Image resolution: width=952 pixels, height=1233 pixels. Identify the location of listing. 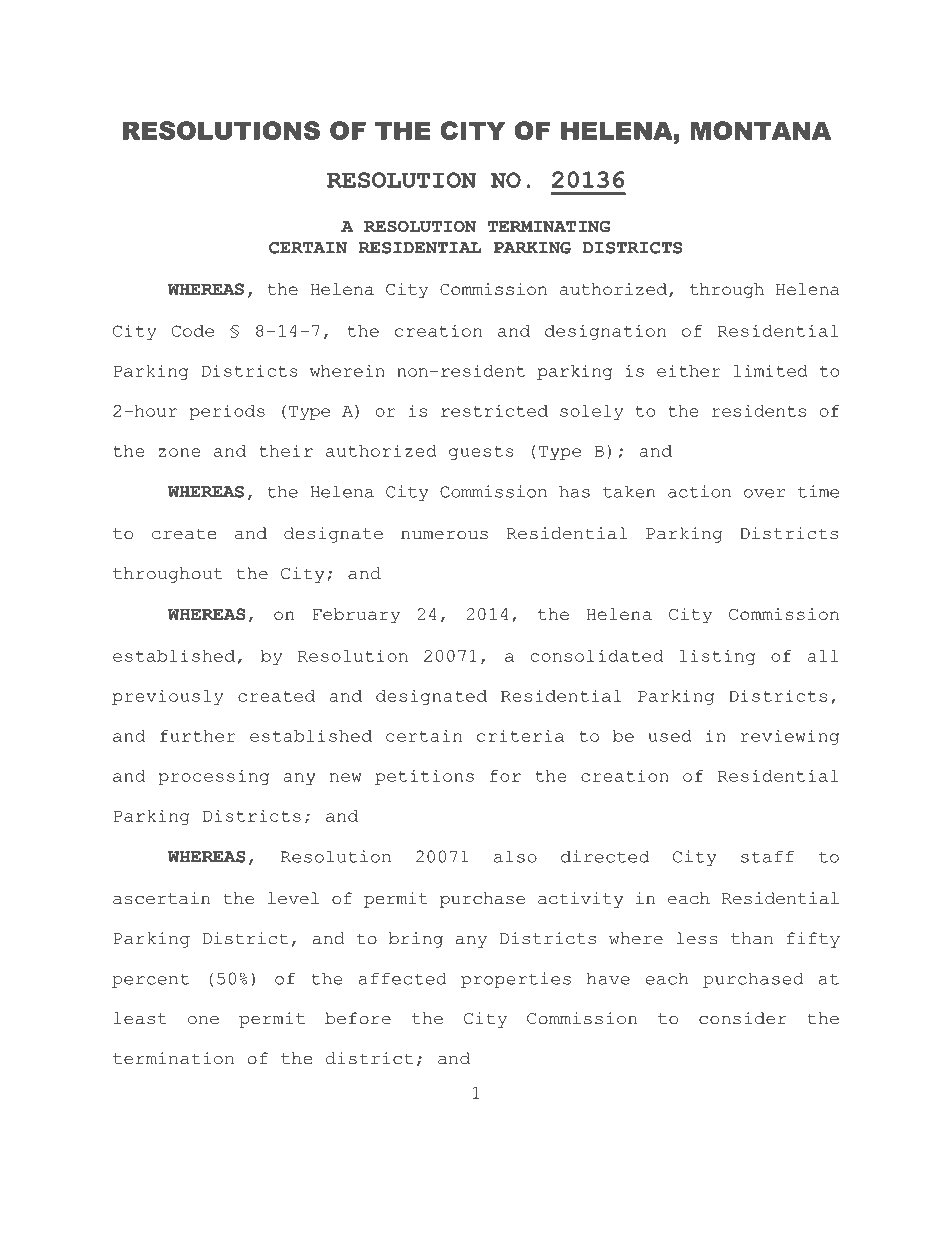
(717, 657).
